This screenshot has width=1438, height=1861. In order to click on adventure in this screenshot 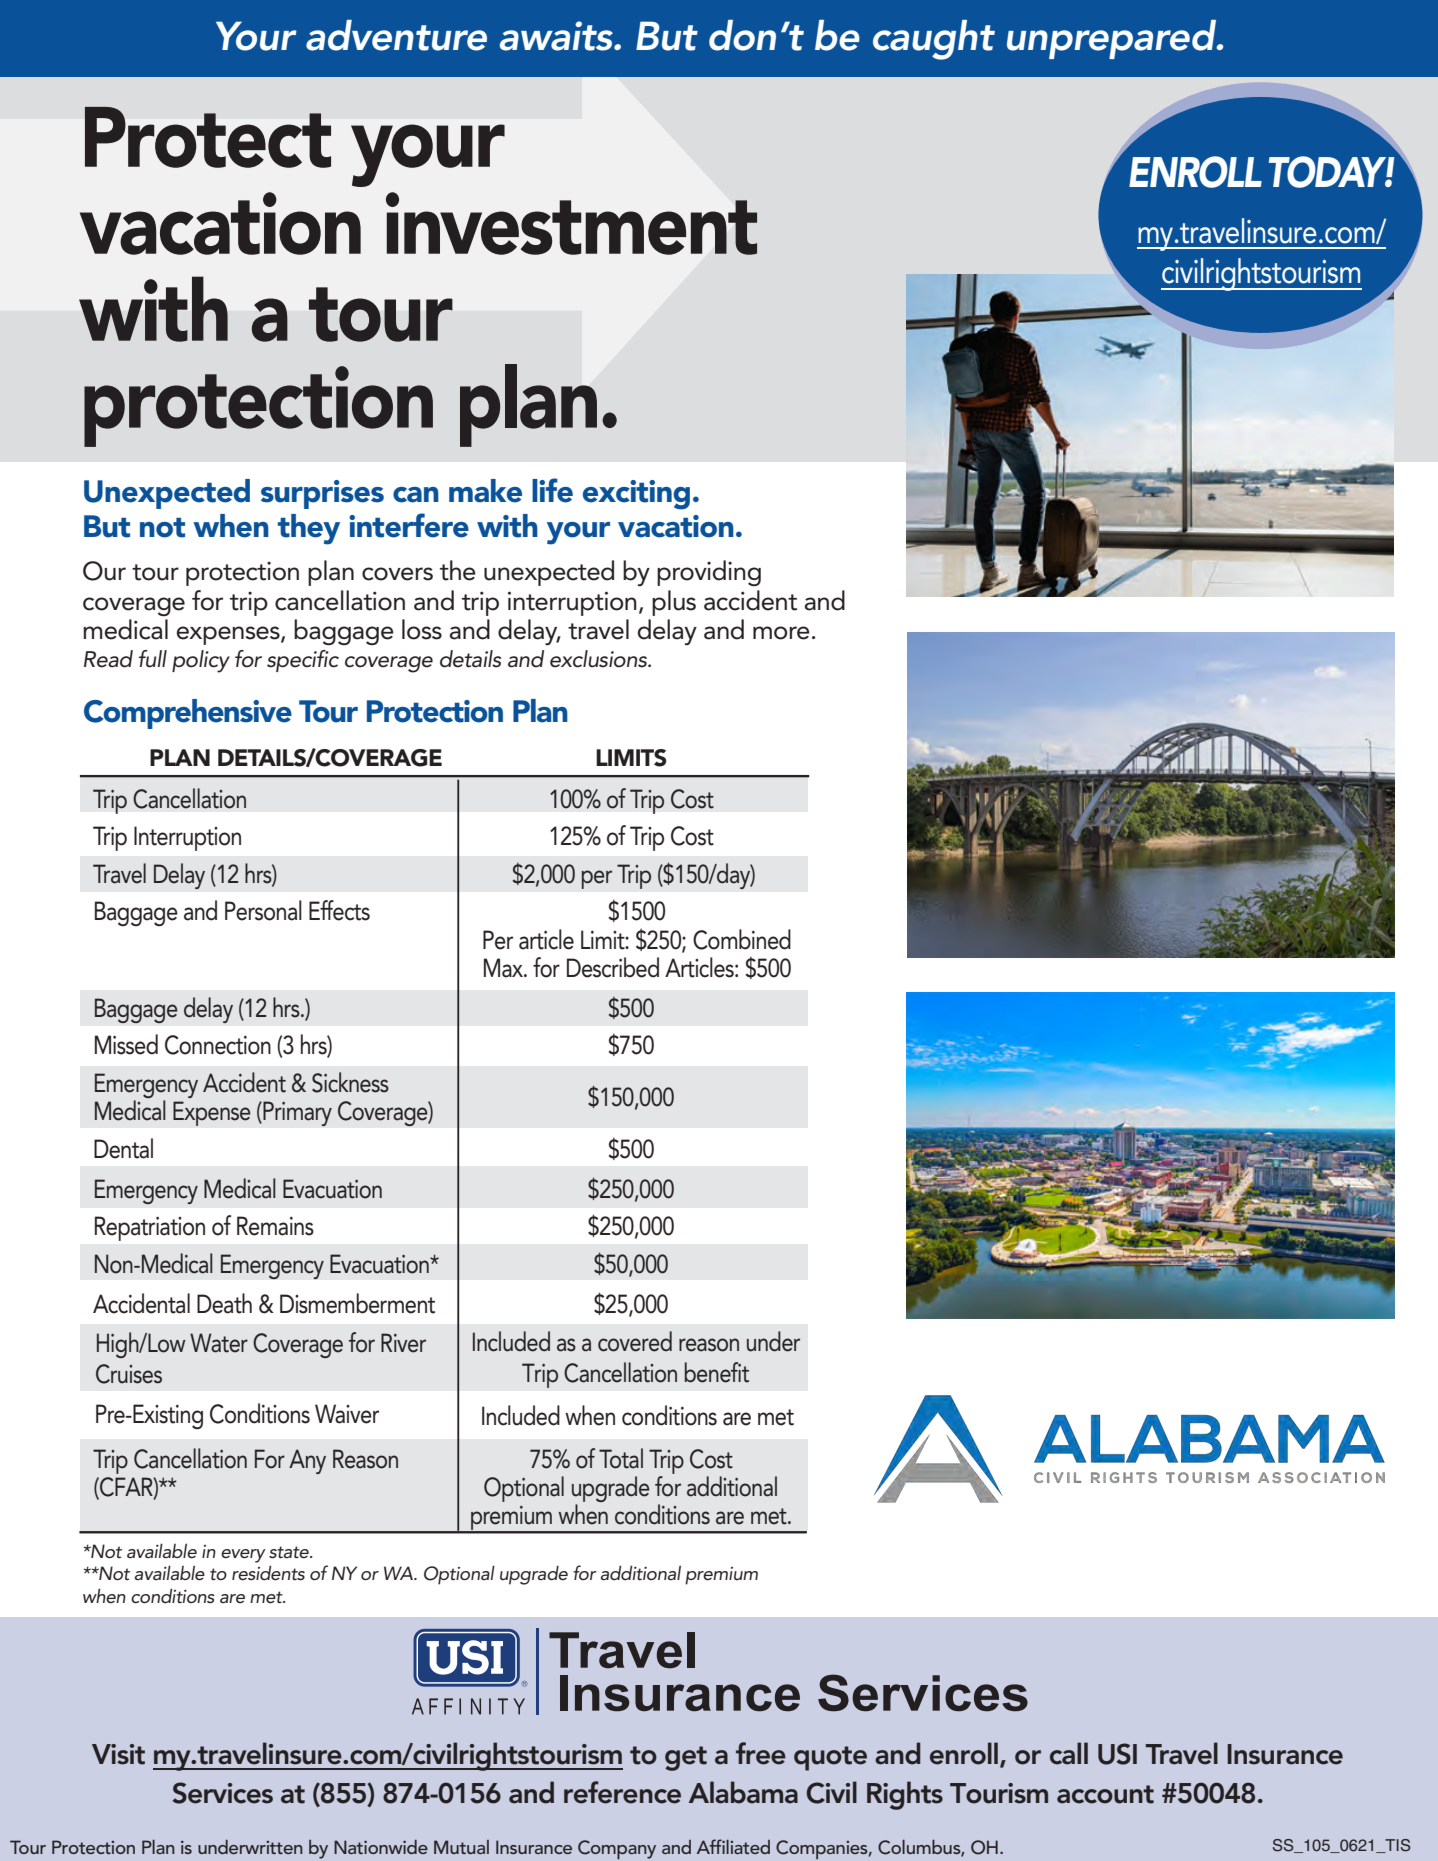, I will do `click(396, 35)`.
